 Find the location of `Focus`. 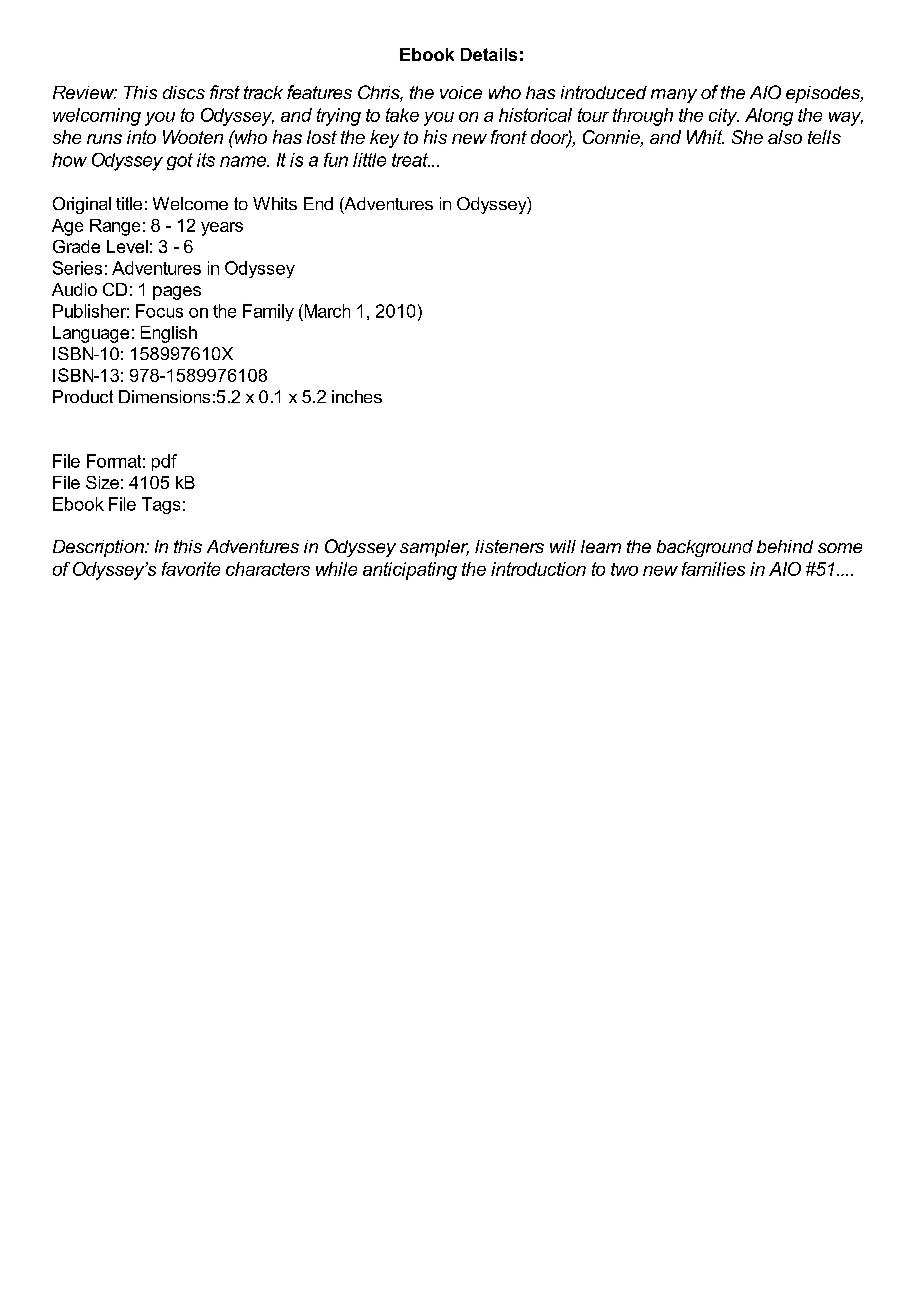

Focus is located at coordinates (159, 311).
